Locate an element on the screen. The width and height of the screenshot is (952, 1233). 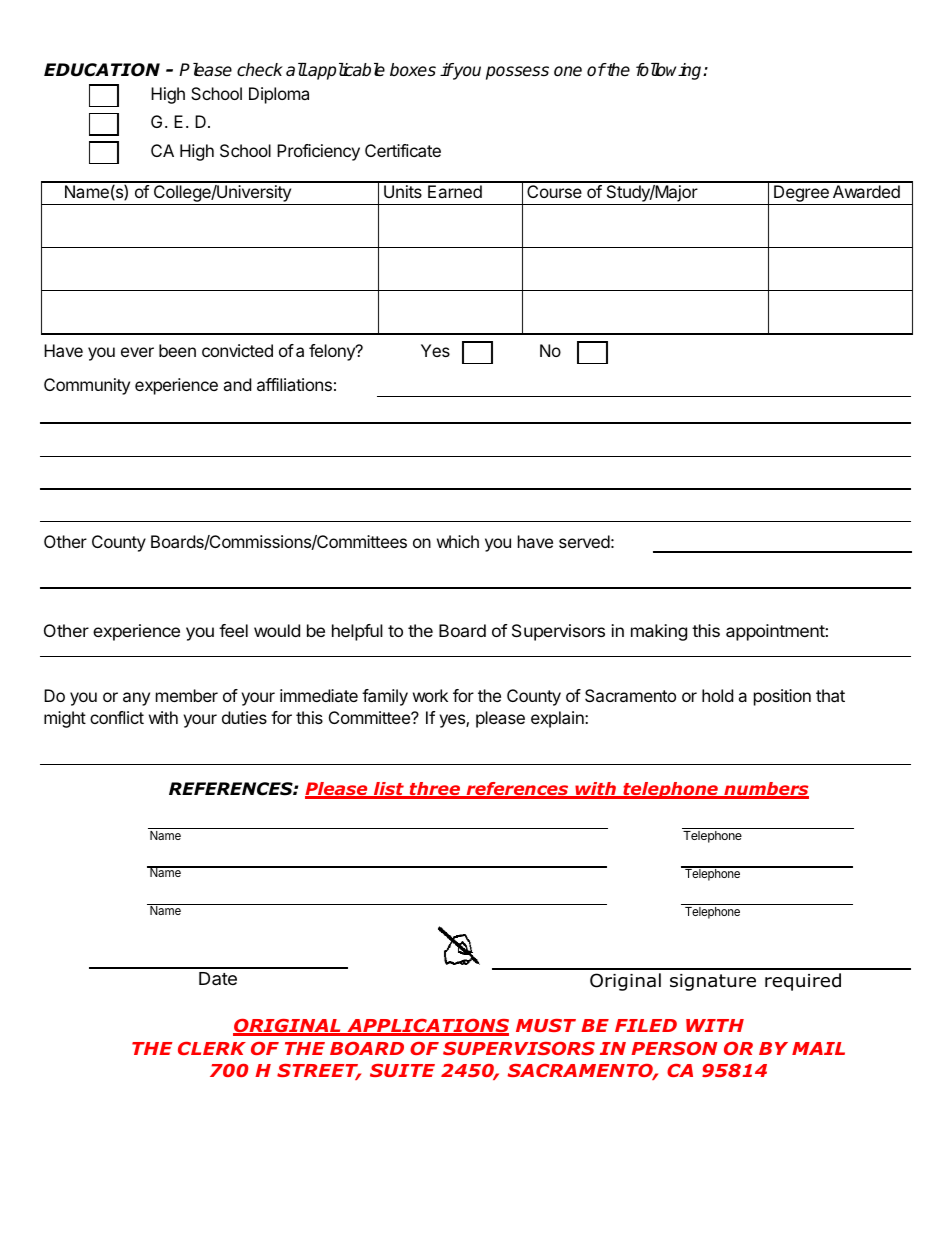
numbers is located at coordinates (765, 790).
